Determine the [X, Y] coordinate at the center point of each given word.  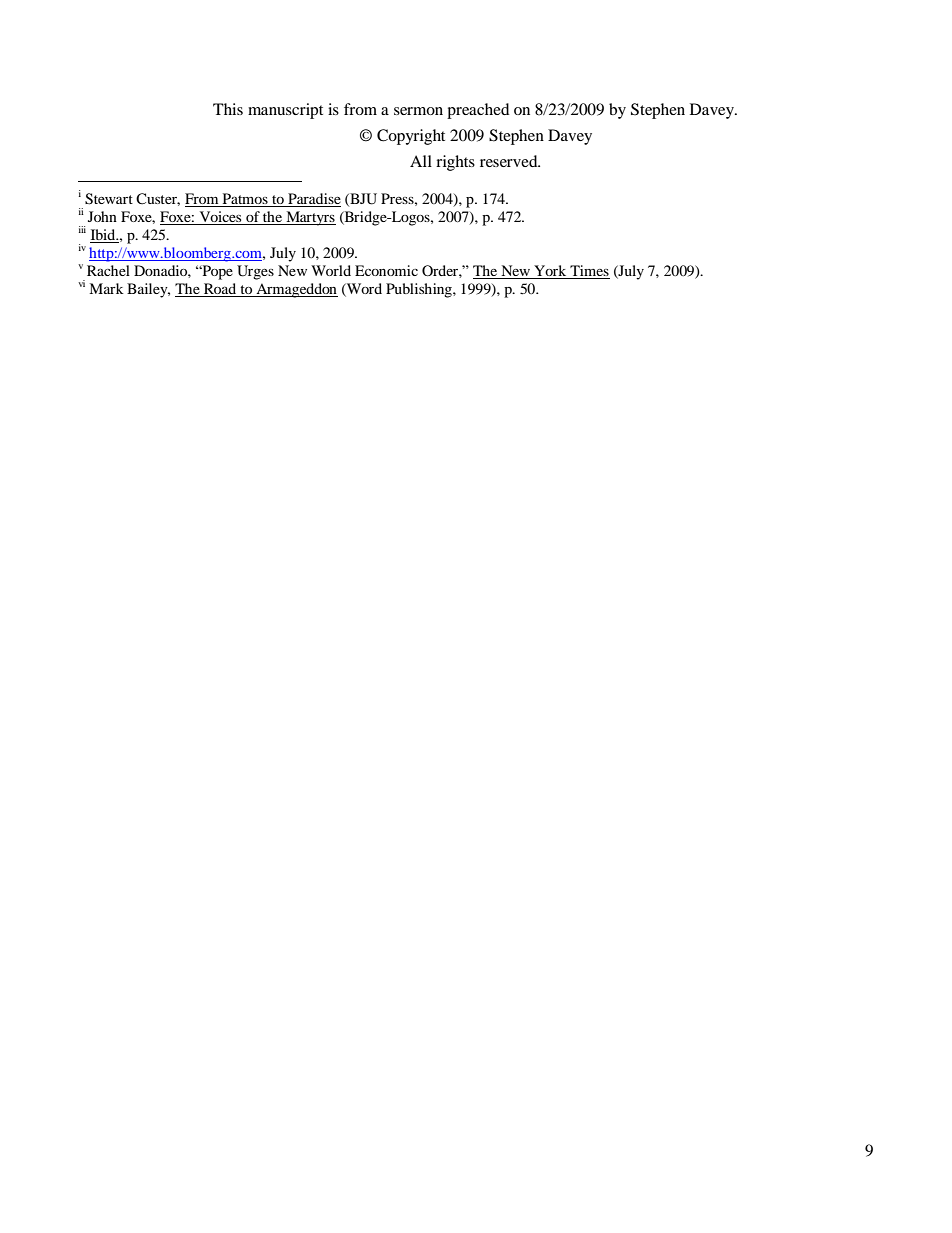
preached [478, 111]
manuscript [285, 111]
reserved [510, 161]
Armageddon [296, 290]
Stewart [109, 199]
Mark [106, 288]
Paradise [313, 200]
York [550, 272]
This [228, 109]
